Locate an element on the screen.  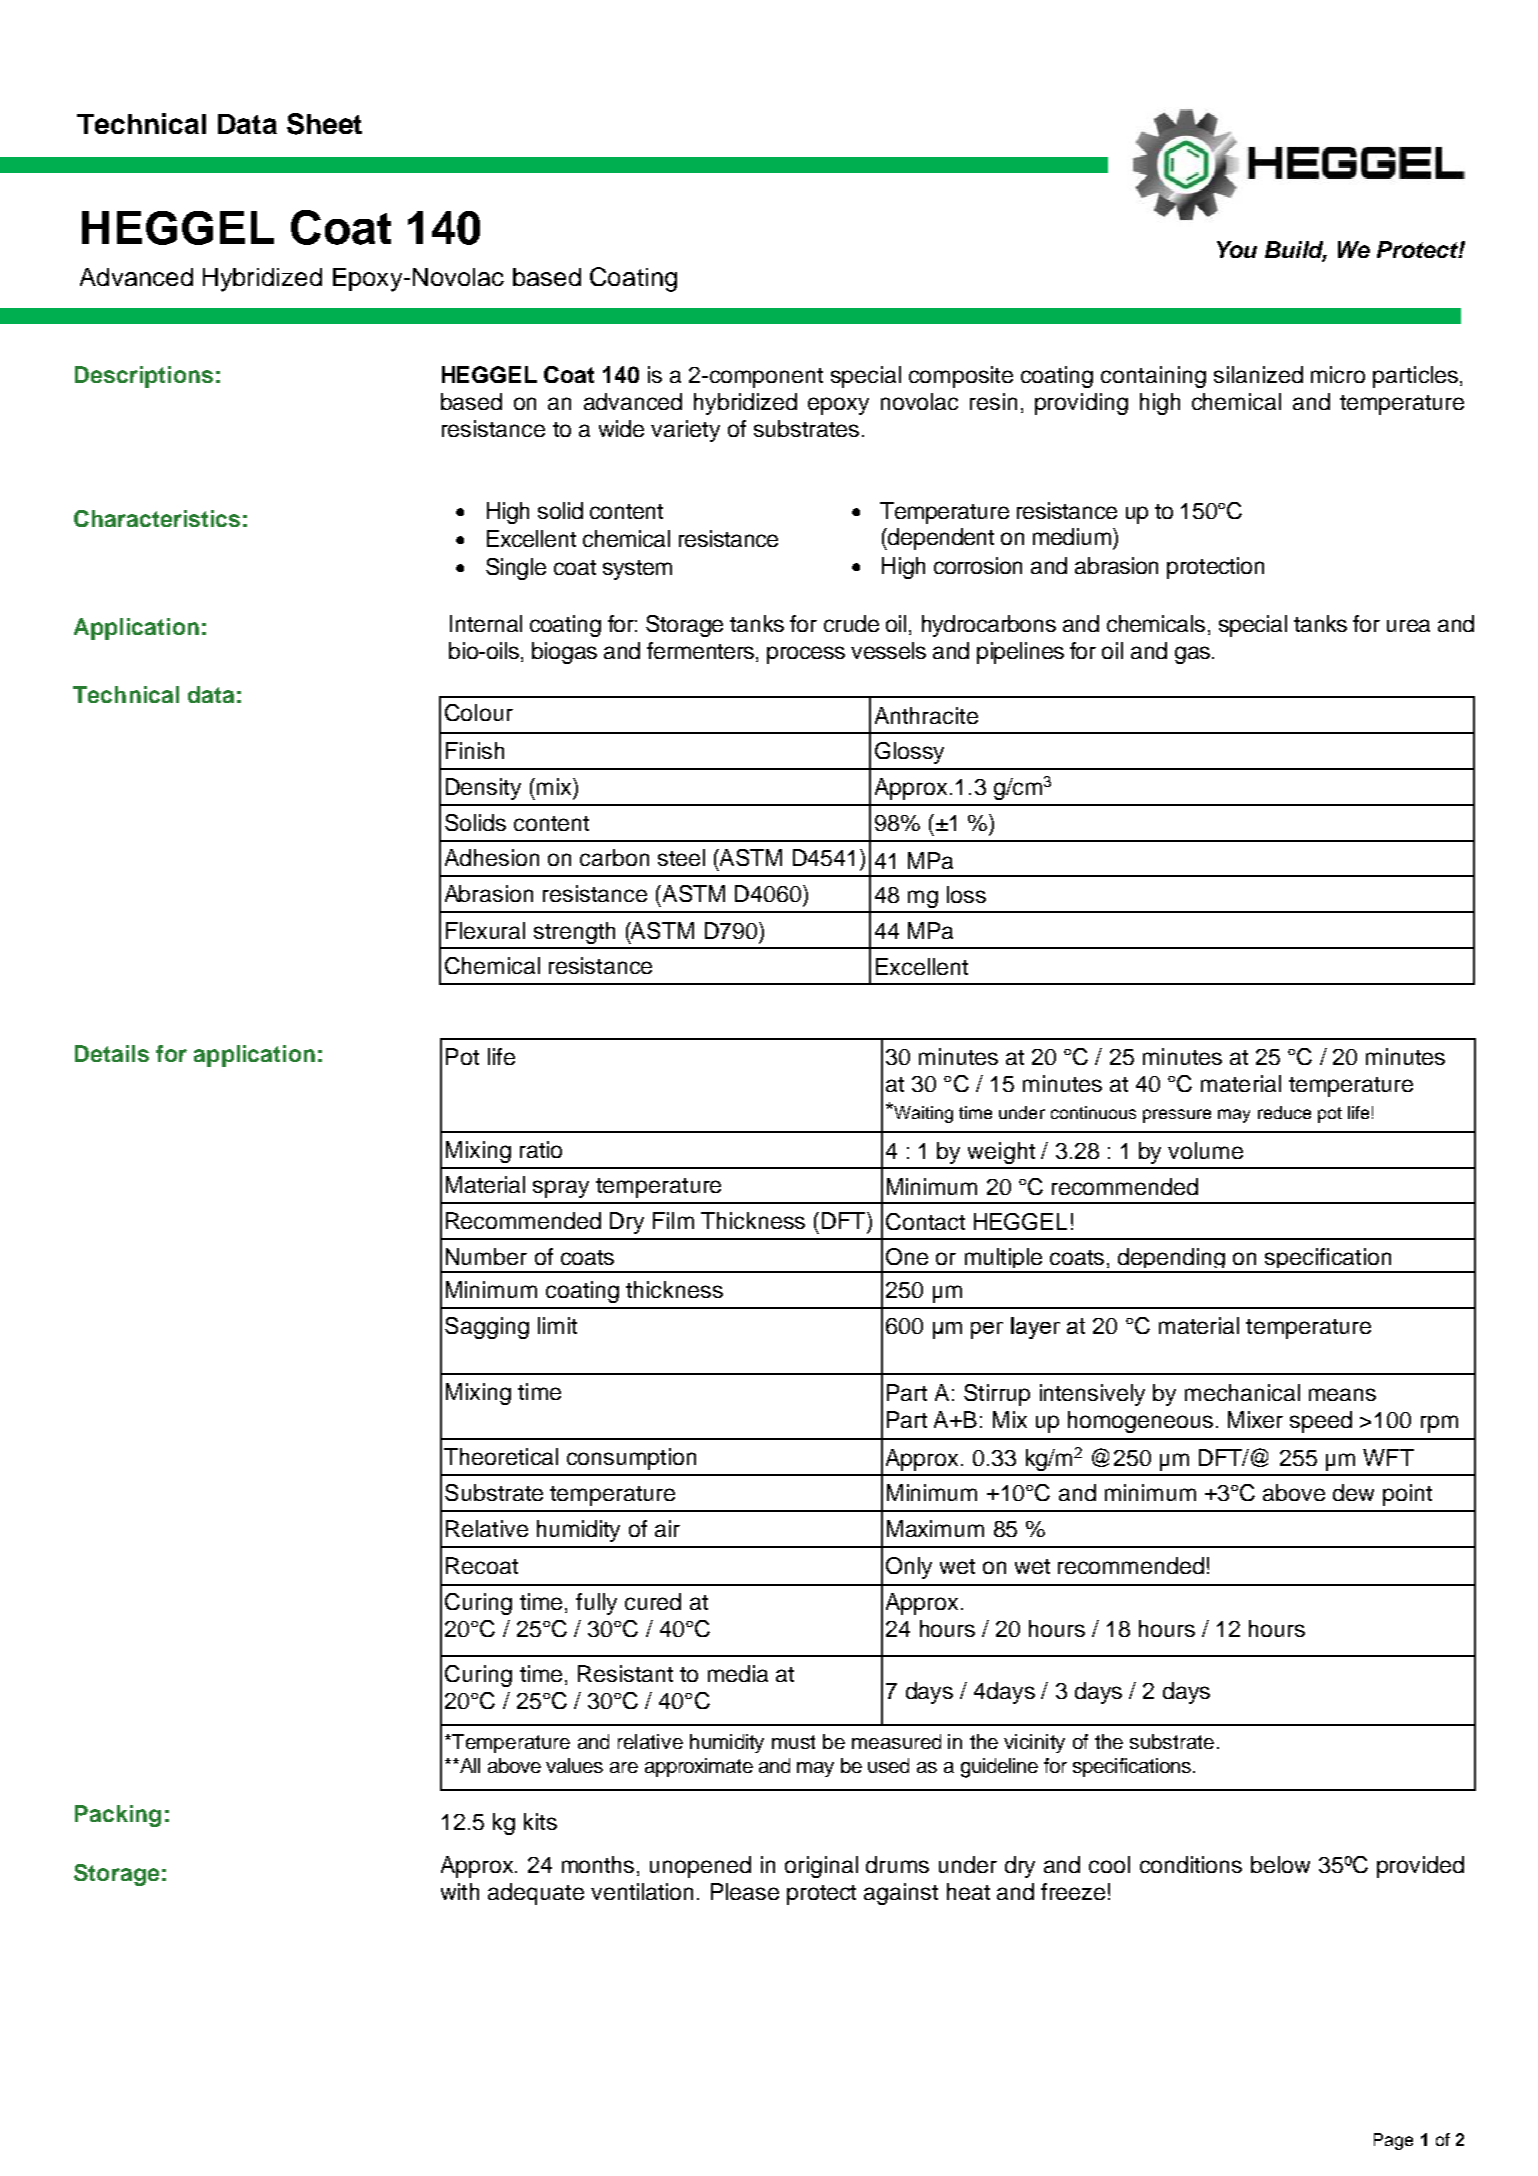
composite is located at coordinates (961, 377).
